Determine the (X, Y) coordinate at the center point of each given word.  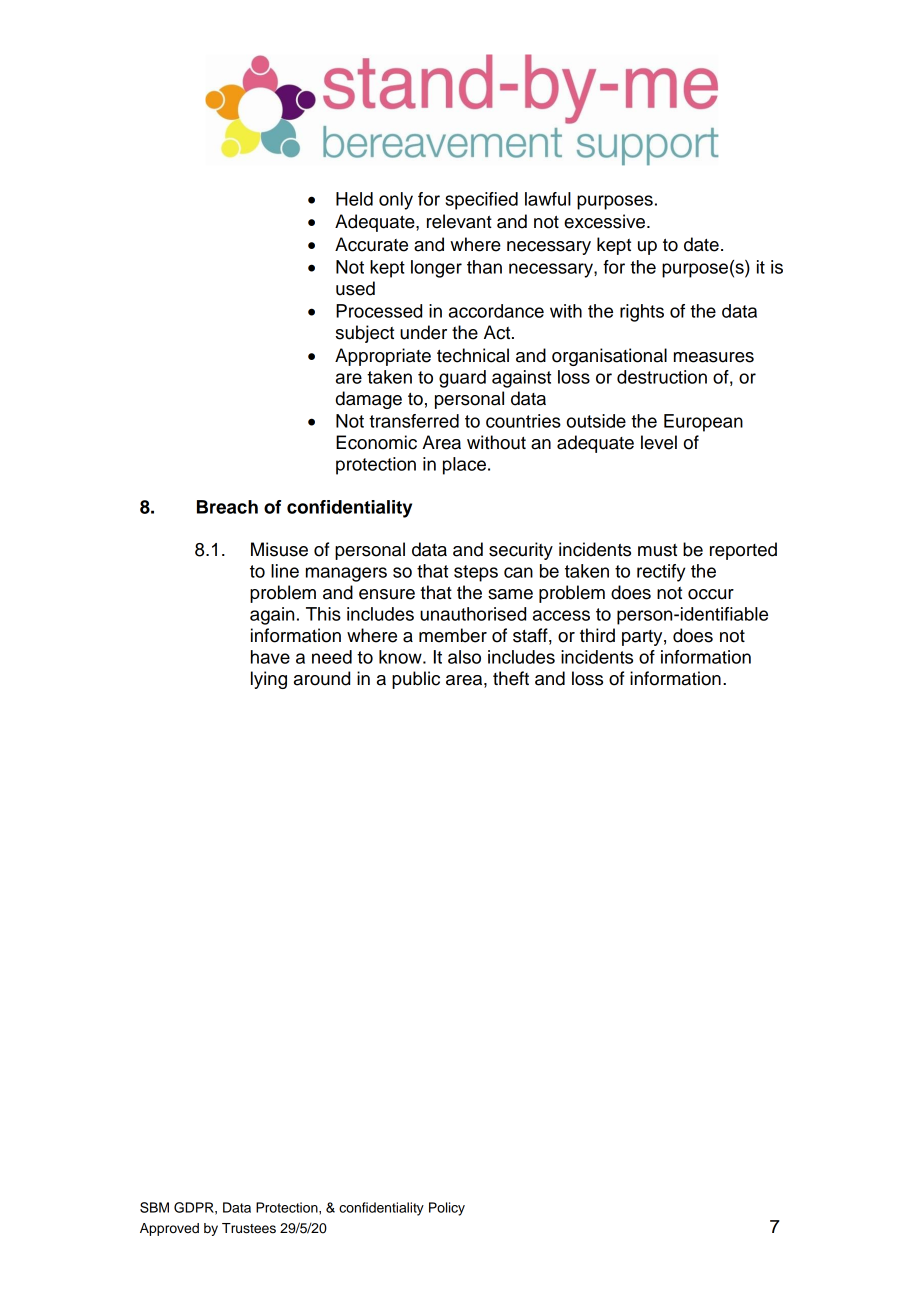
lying (269, 680)
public (416, 680)
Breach (227, 507)
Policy (447, 1209)
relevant (459, 221)
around (322, 678)
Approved (169, 1229)
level (659, 442)
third (597, 635)
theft (511, 678)
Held (354, 199)
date (701, 244)
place (464, 466)
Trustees (249, 1228)
